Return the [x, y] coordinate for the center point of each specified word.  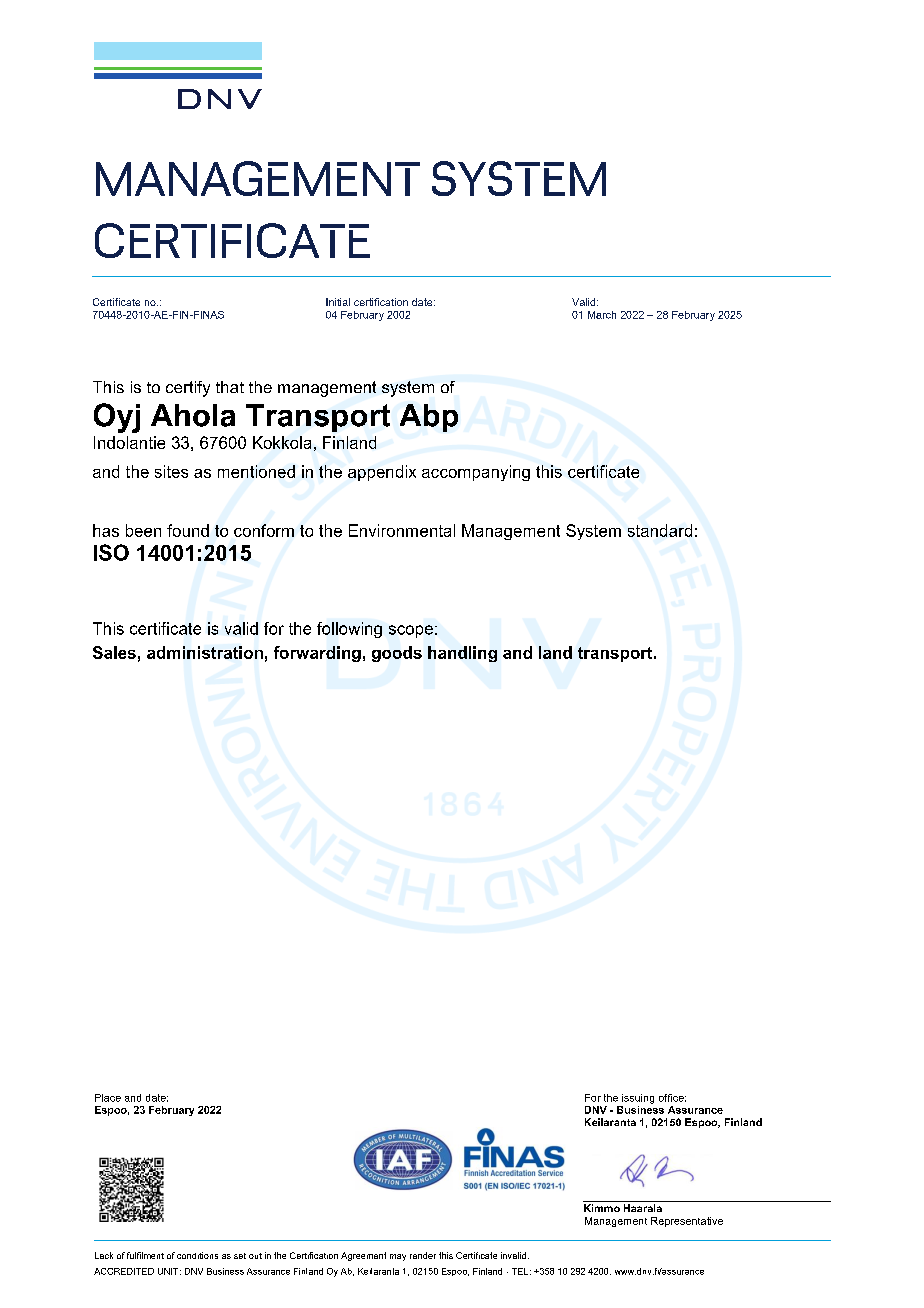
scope [411, 631]
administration [205, 652]
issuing [638, 1099]
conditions [197, 1255]
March [602, 315]
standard [660, 530]
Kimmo [602, 1208]
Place [108, 1098]
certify [188, 389]
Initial [338, 302]
